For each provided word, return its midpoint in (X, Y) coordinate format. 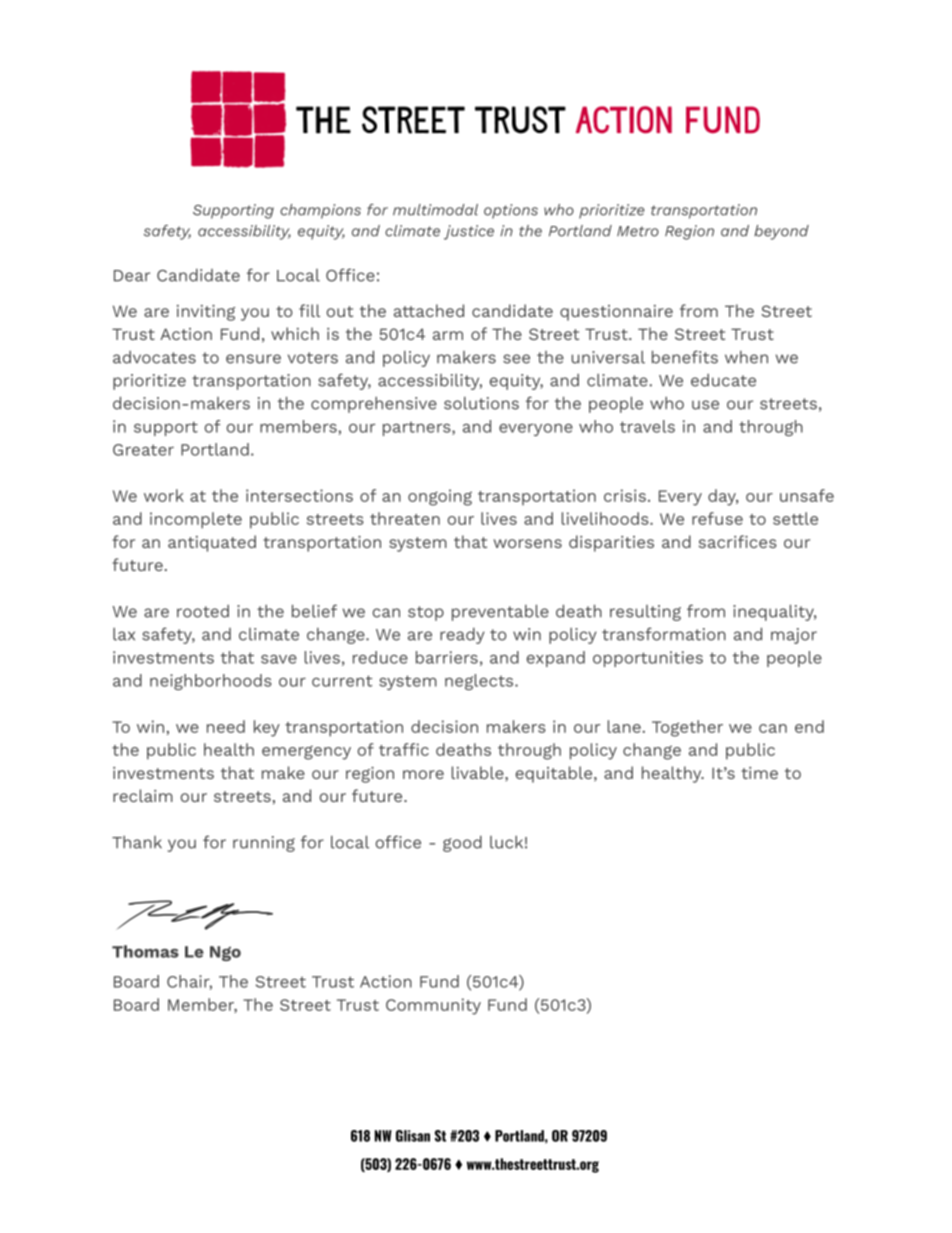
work (164, 495)
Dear (132, 276)
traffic (404, 749)
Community (433, 1006)
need (226, 726)
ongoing (440, 497)
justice (469, 232)
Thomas (145, 951)
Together (687, 728)
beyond (781, 232)
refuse (717, 518)
